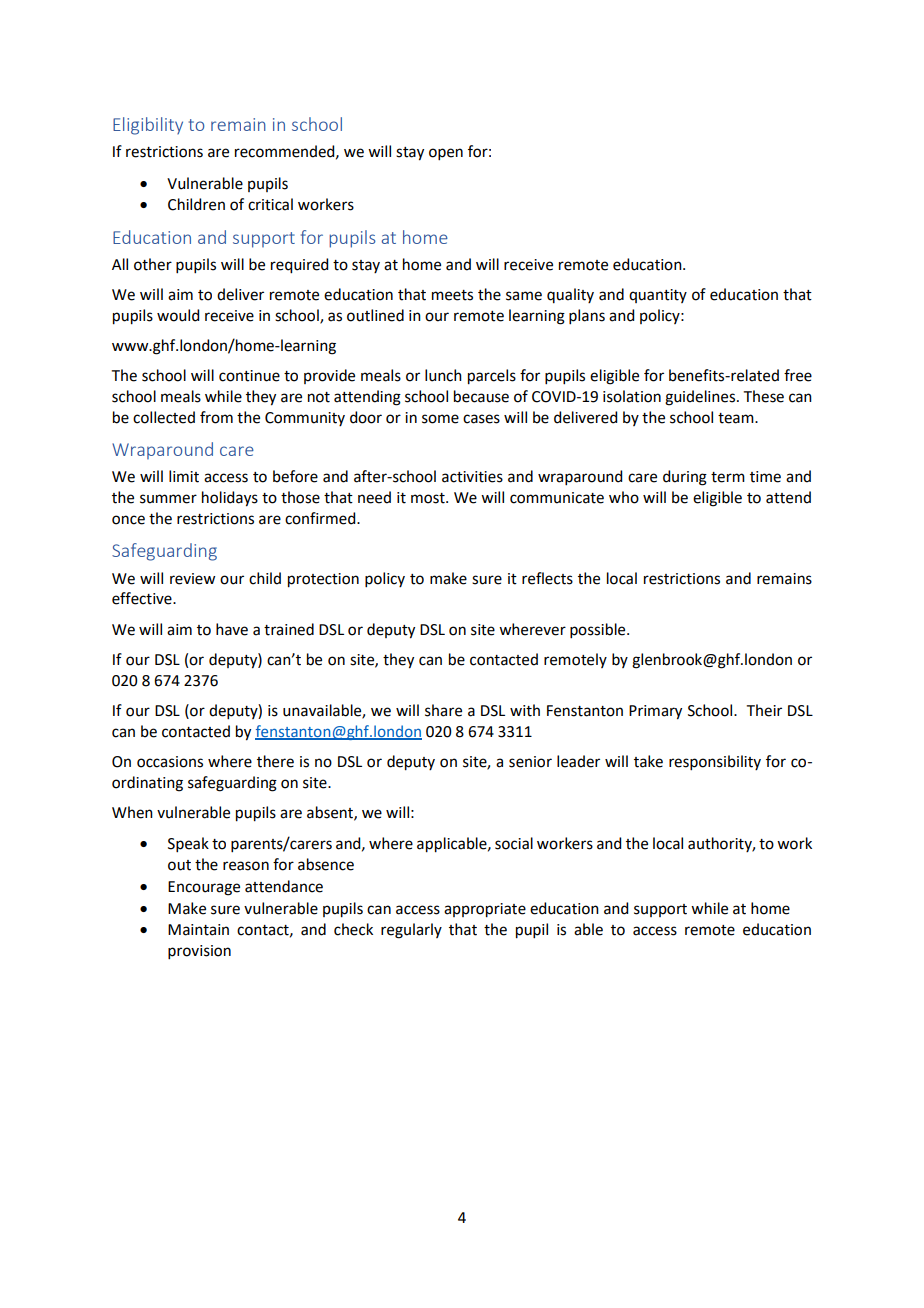  Describe the element at coordinates (148, 126) in the document. I see `Eligibility` at that location.
